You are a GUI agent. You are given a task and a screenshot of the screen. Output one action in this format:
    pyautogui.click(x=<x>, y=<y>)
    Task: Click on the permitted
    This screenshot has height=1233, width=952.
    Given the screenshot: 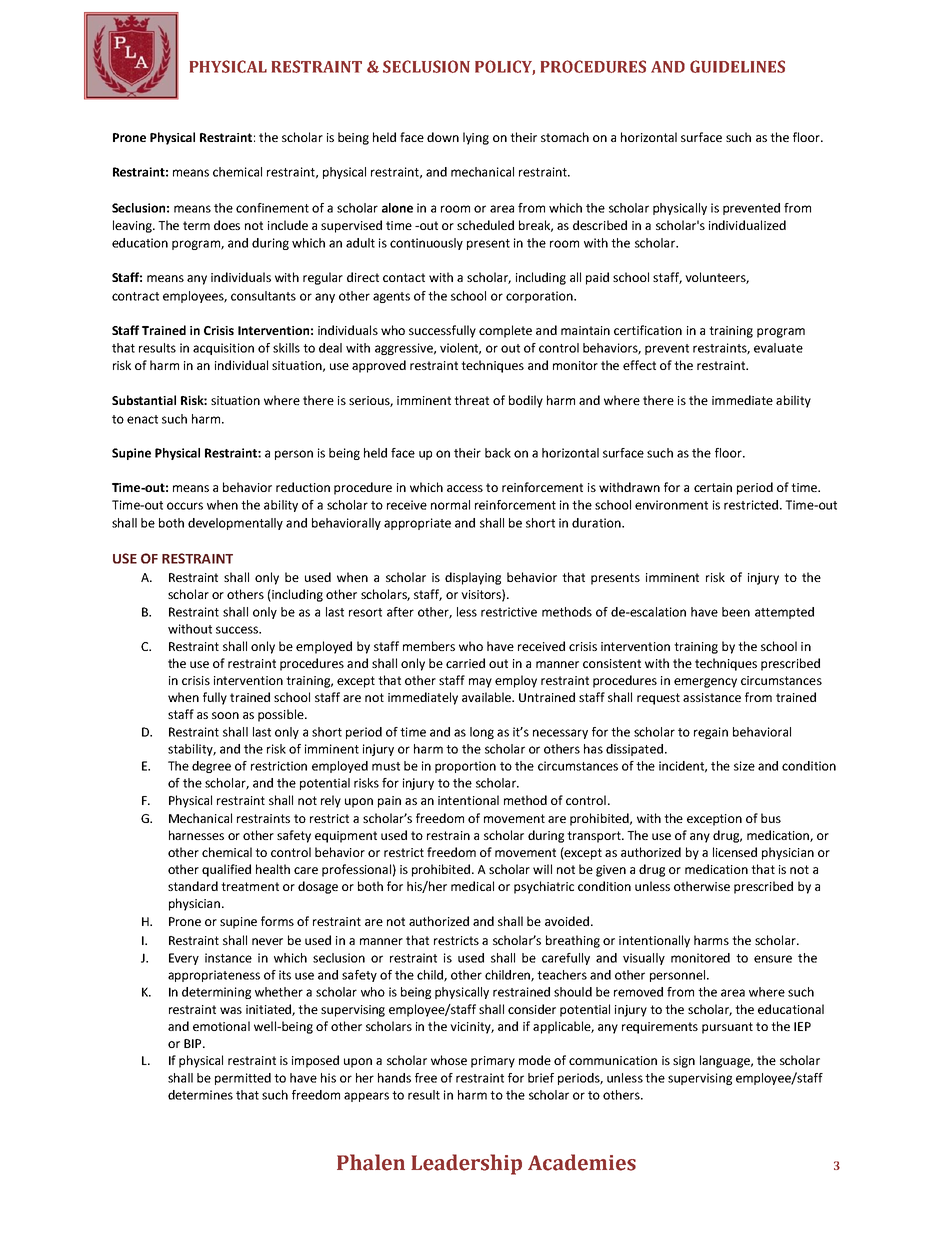 What is the action you would take?
    pyautogui.click(x=243, y=1079)
